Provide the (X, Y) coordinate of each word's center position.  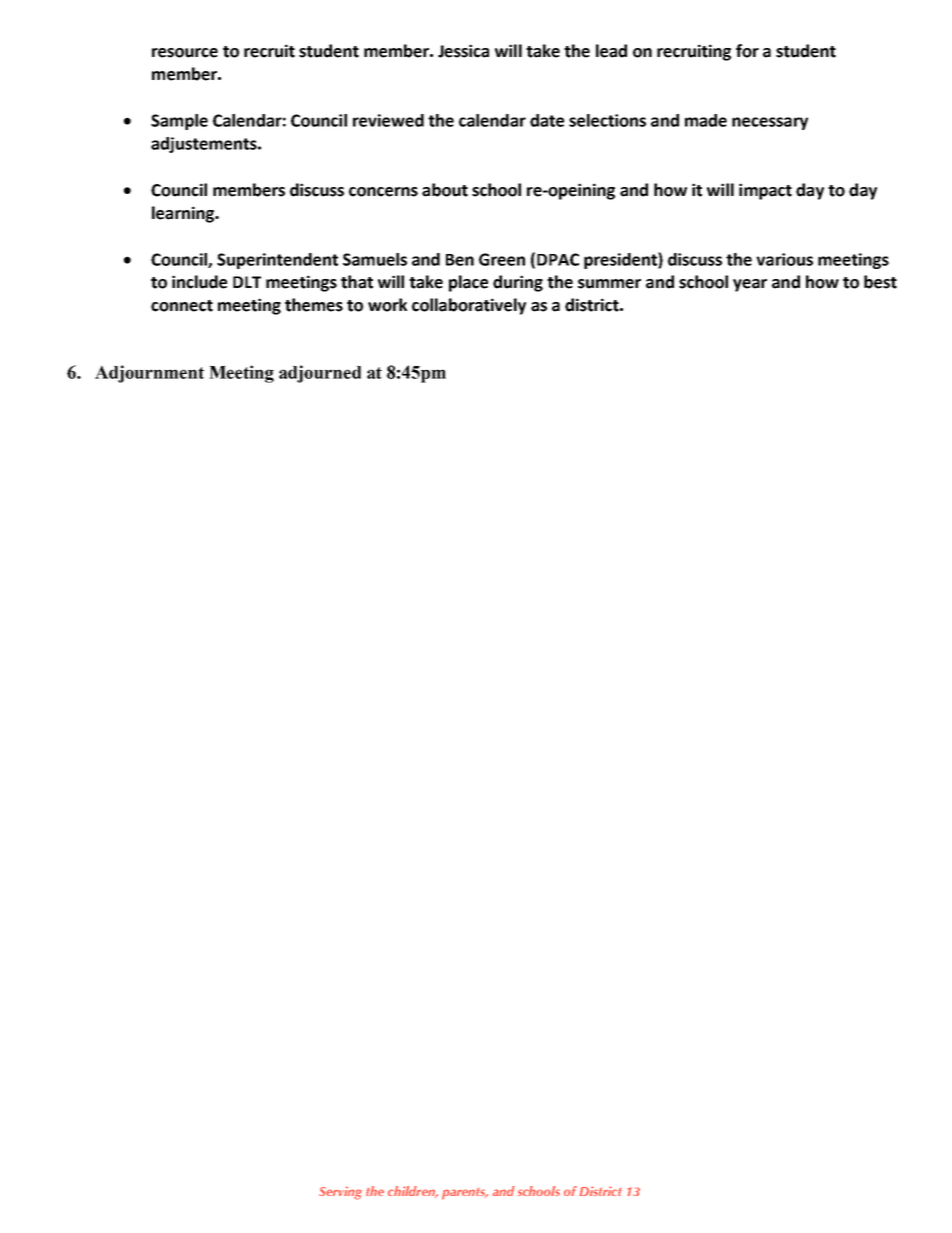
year (750, 285)
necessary (770, 123)
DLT (247, 282)
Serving (340, 1193)
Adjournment (149, 374)
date (547, 120)
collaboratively (469, 306)
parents (465, 1194)
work (387, 305)
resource (185, 53)
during (518, 283)
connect (182, 306)
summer (609, 284)
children (412, 1192)
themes (314, 305)
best (880, 282)
